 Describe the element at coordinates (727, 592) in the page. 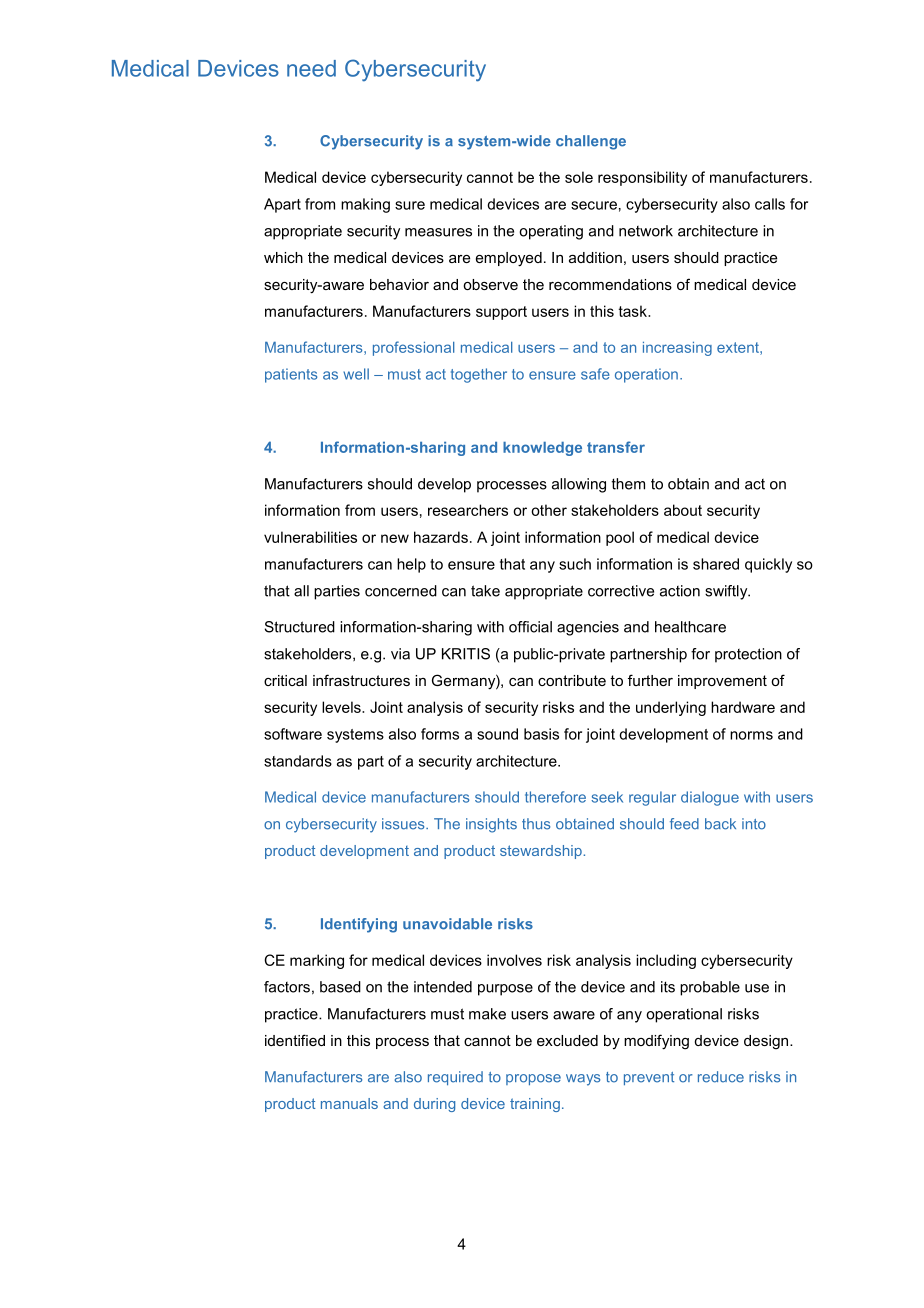

I see `swiftly` at that location.
